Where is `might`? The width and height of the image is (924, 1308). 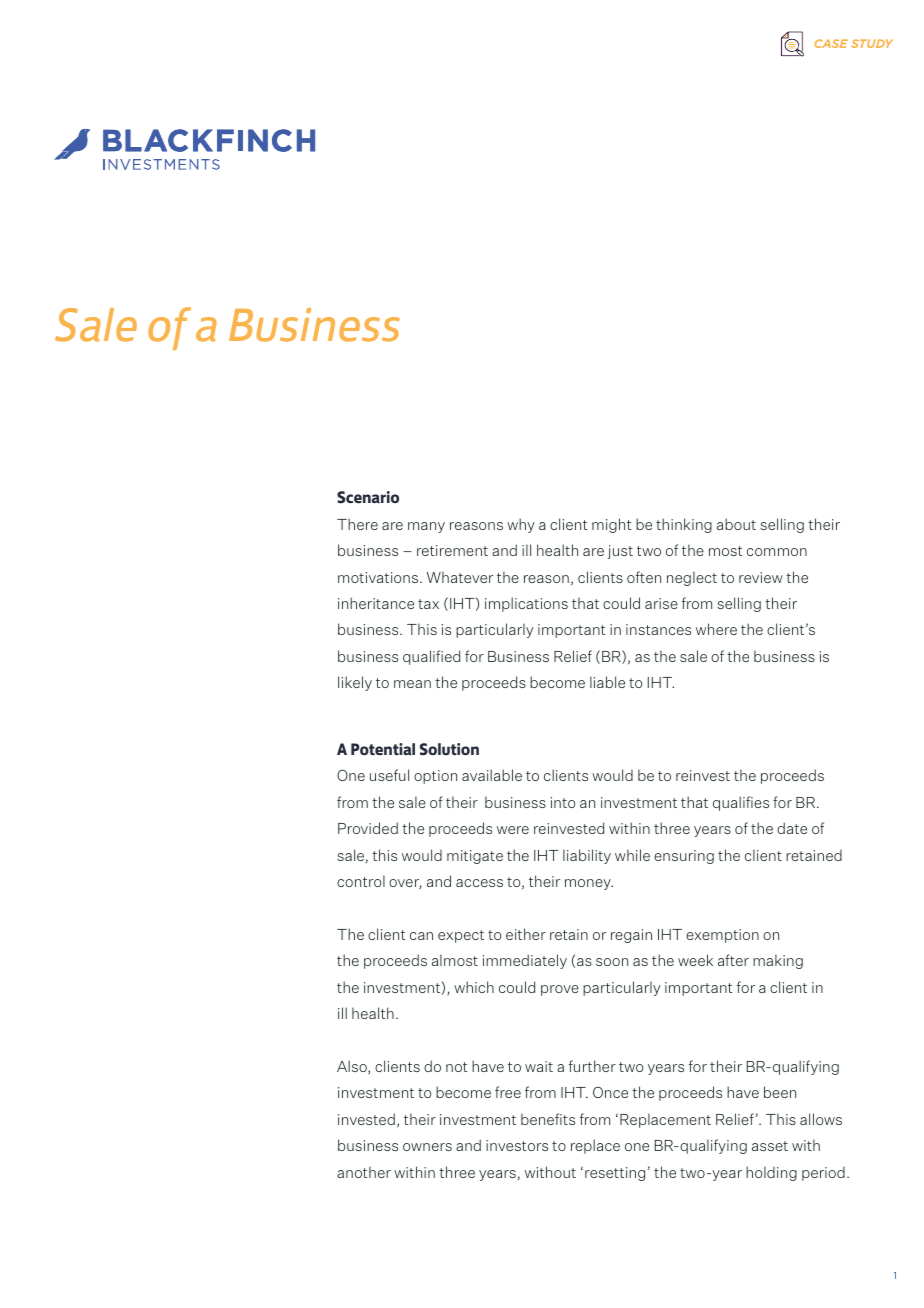
might is located at coordinates (612, 525).
